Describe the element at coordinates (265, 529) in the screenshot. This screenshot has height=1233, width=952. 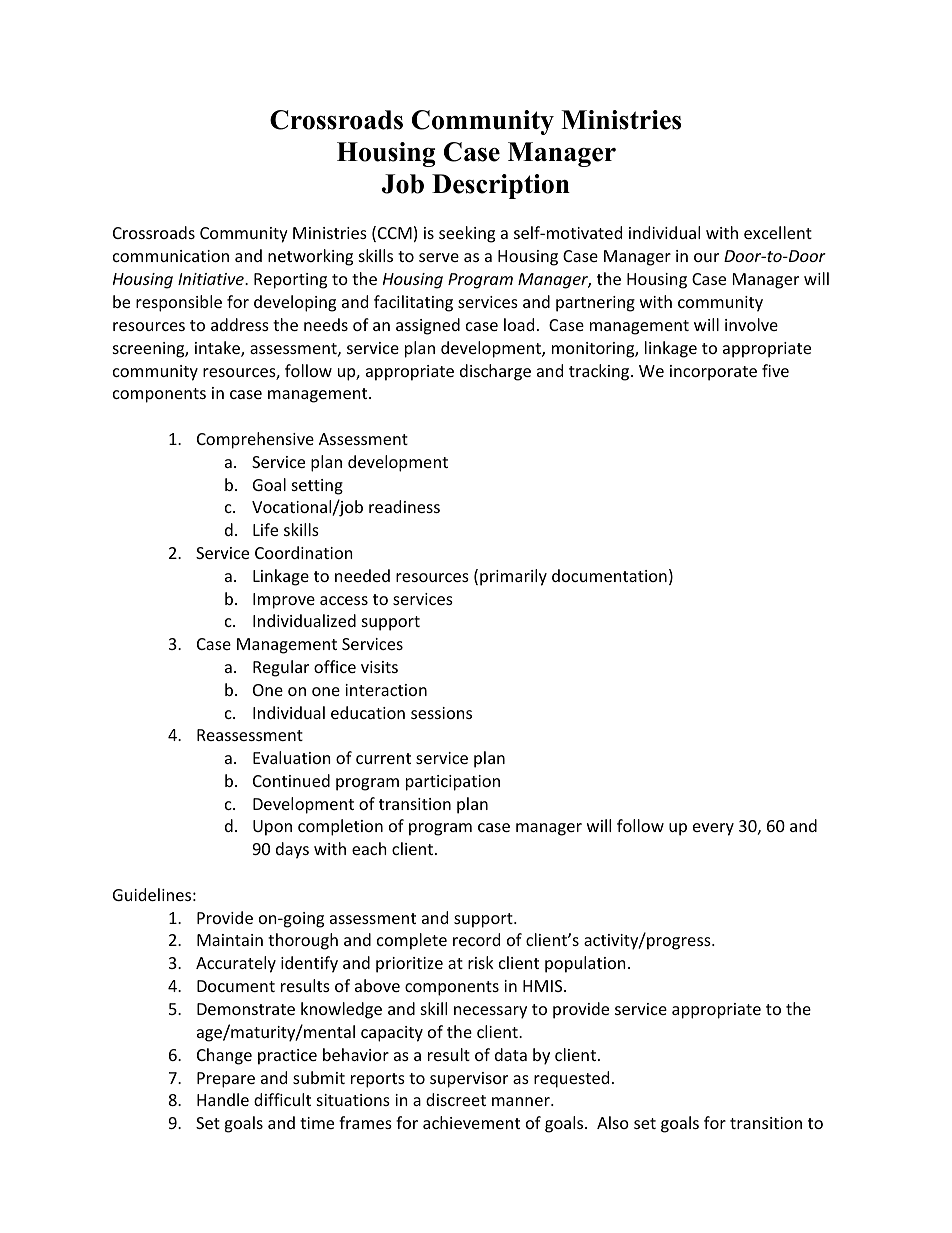
I see `Life` at that location.
